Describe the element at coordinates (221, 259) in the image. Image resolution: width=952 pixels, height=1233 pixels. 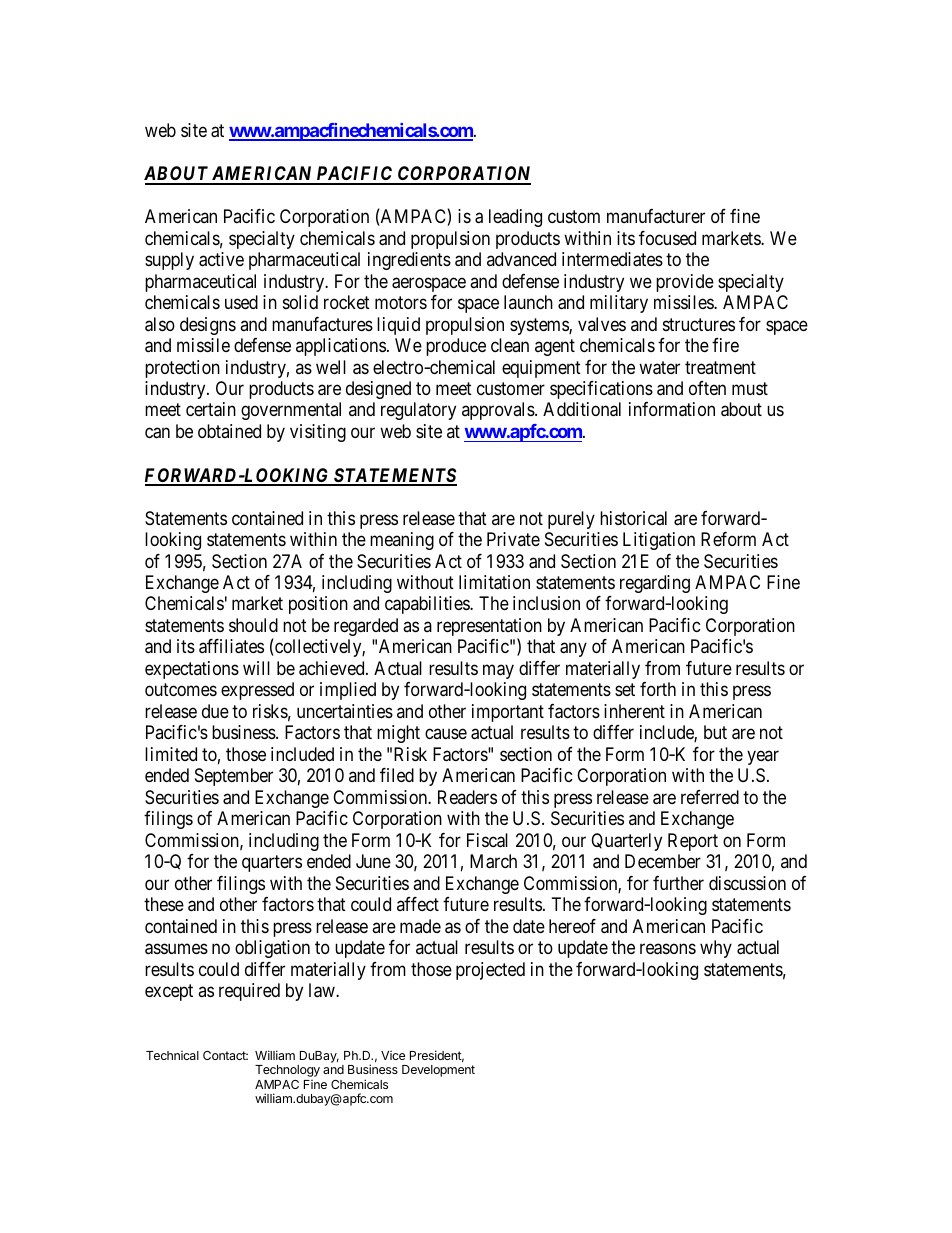
I see `active` at that location.
